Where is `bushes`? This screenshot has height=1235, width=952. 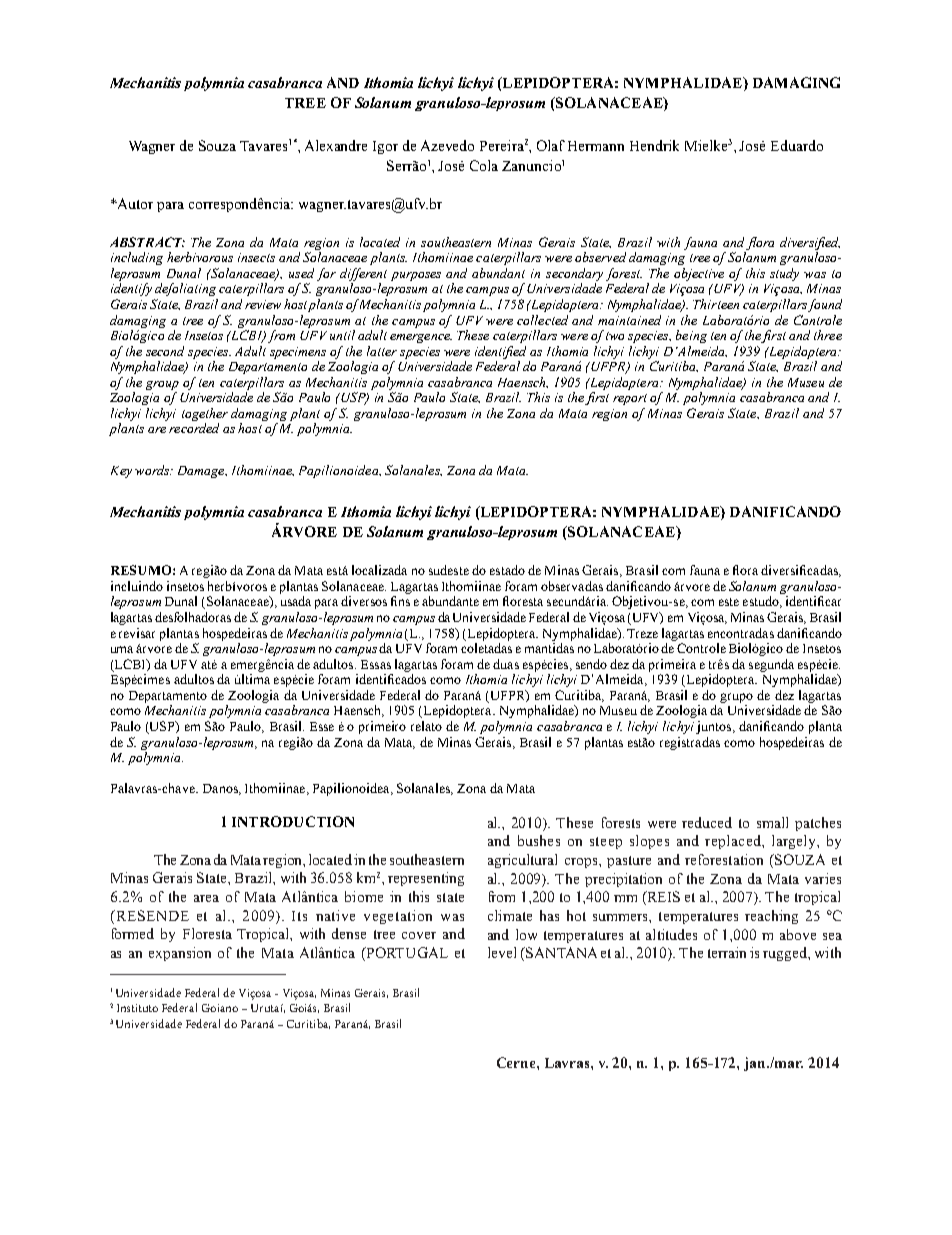
bushes is located at coordinates (539, 840).
